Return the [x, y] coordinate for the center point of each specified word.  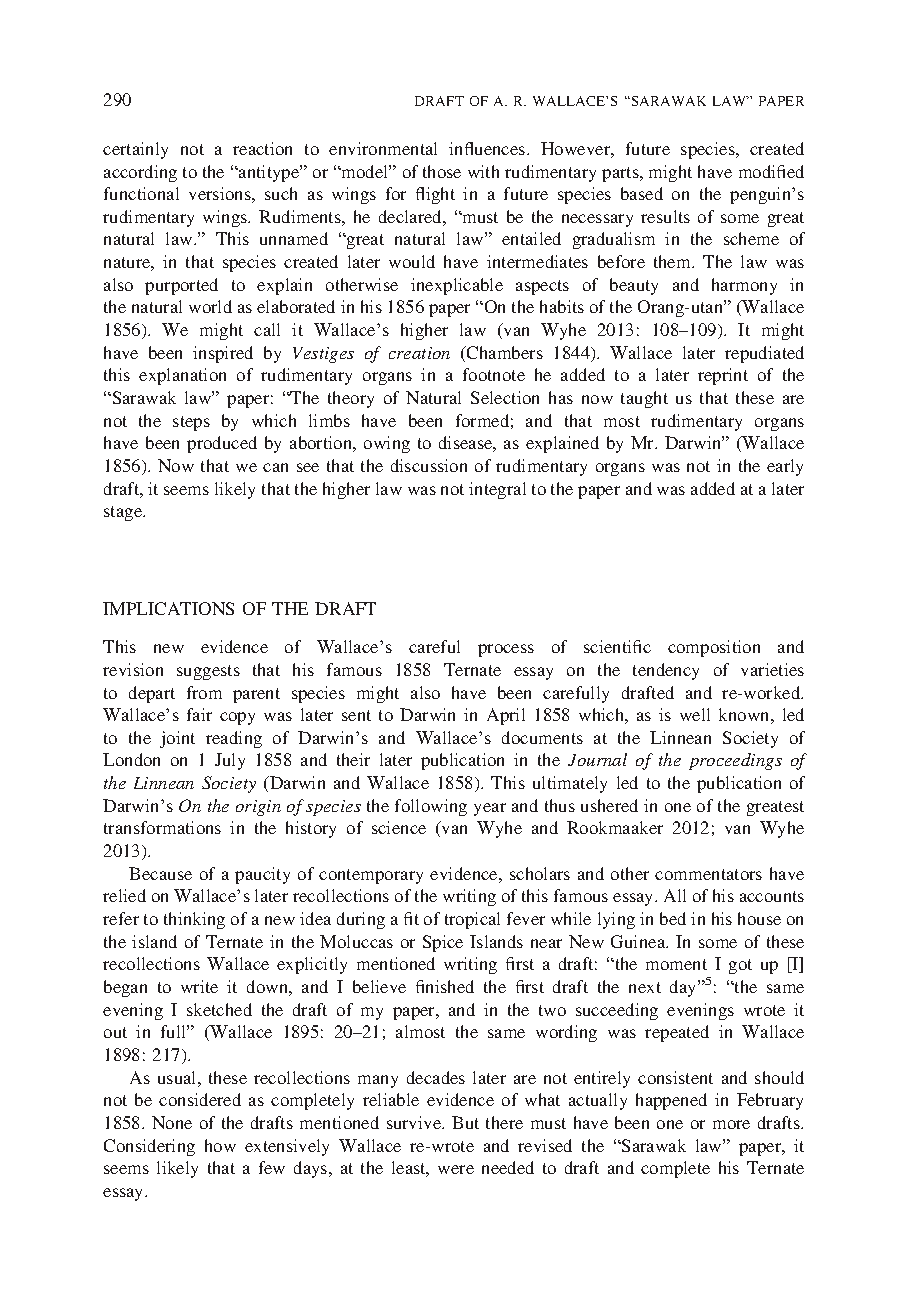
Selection [505, 397]
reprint [723, 376]
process [506, 650]
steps [191, 423]
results [665, 216]
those [442, 171]
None [172, 1122]
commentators [708, 874]
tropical [472, 920]
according [140, 173]
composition [714, 648]
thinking [194, 920]
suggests [208, 672]
